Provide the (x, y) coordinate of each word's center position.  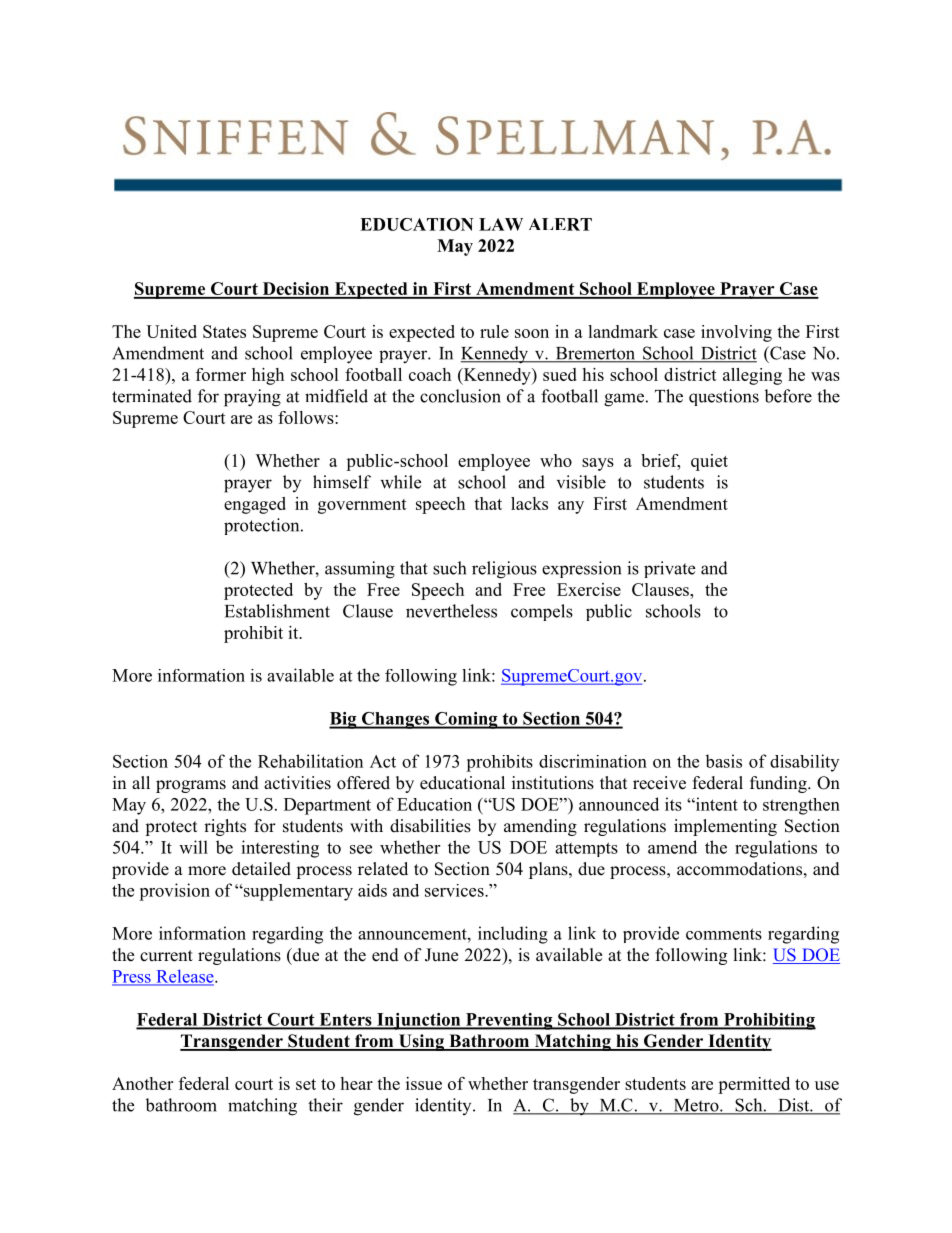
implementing (725, 827)
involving (736, 333)
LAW (501, 224)
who (556, 460)
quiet (709, 462)
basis (723, 761)
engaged (255, 505)
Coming (466, 720)
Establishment (277, 611)
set (306, 1084)
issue (424, 1083)
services (455, 890)
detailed (261, 869)
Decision (296, 290)
